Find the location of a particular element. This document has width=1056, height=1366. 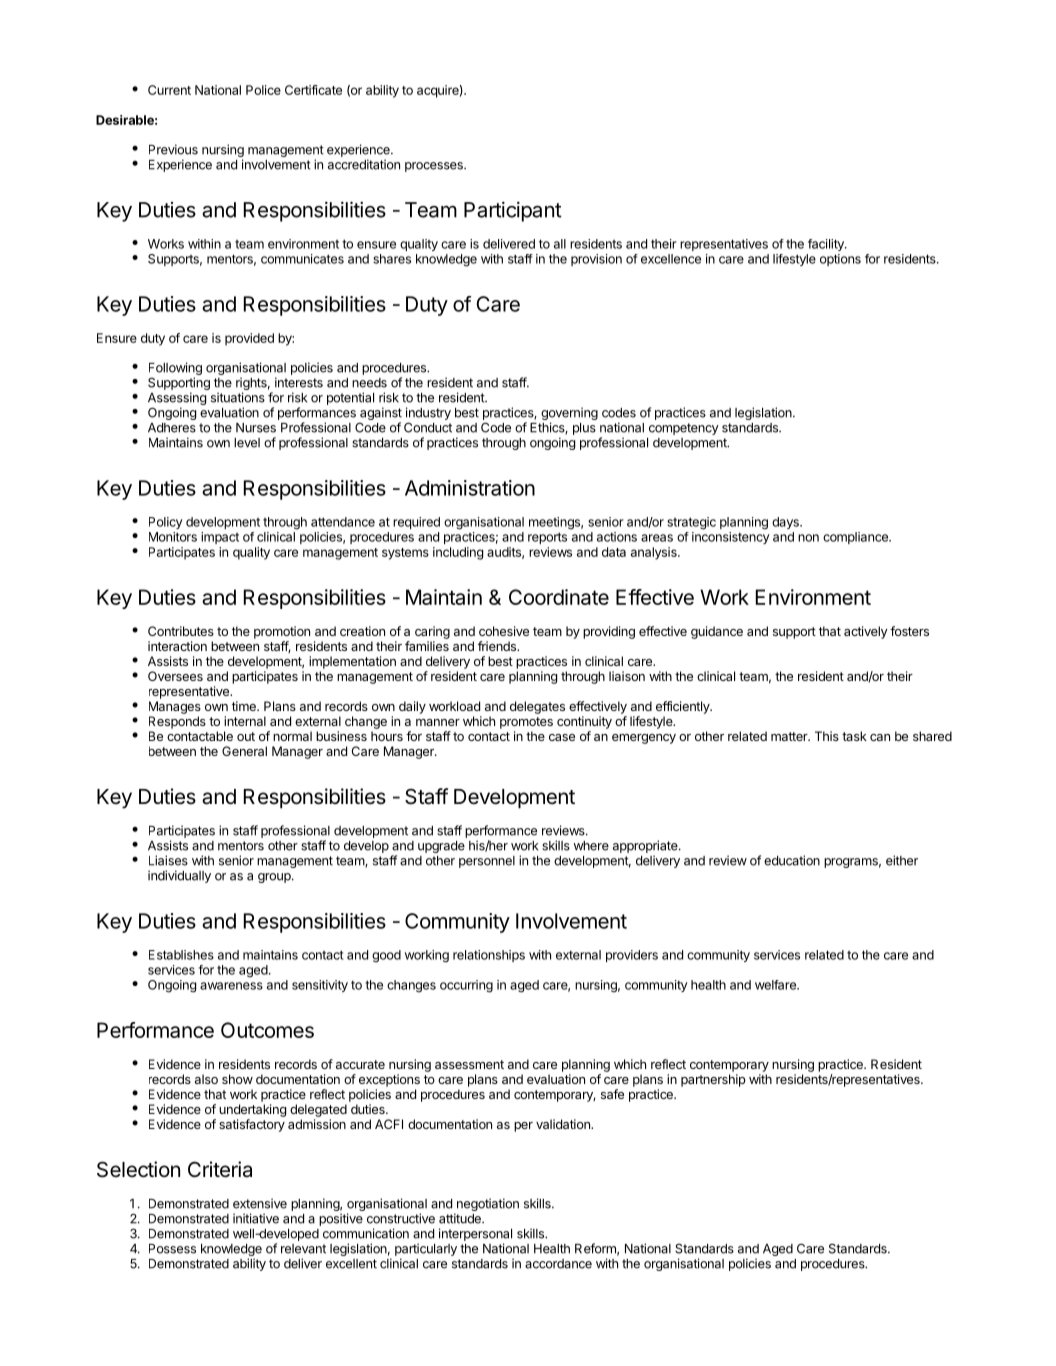

individually is located at coordinates (179, 876).
